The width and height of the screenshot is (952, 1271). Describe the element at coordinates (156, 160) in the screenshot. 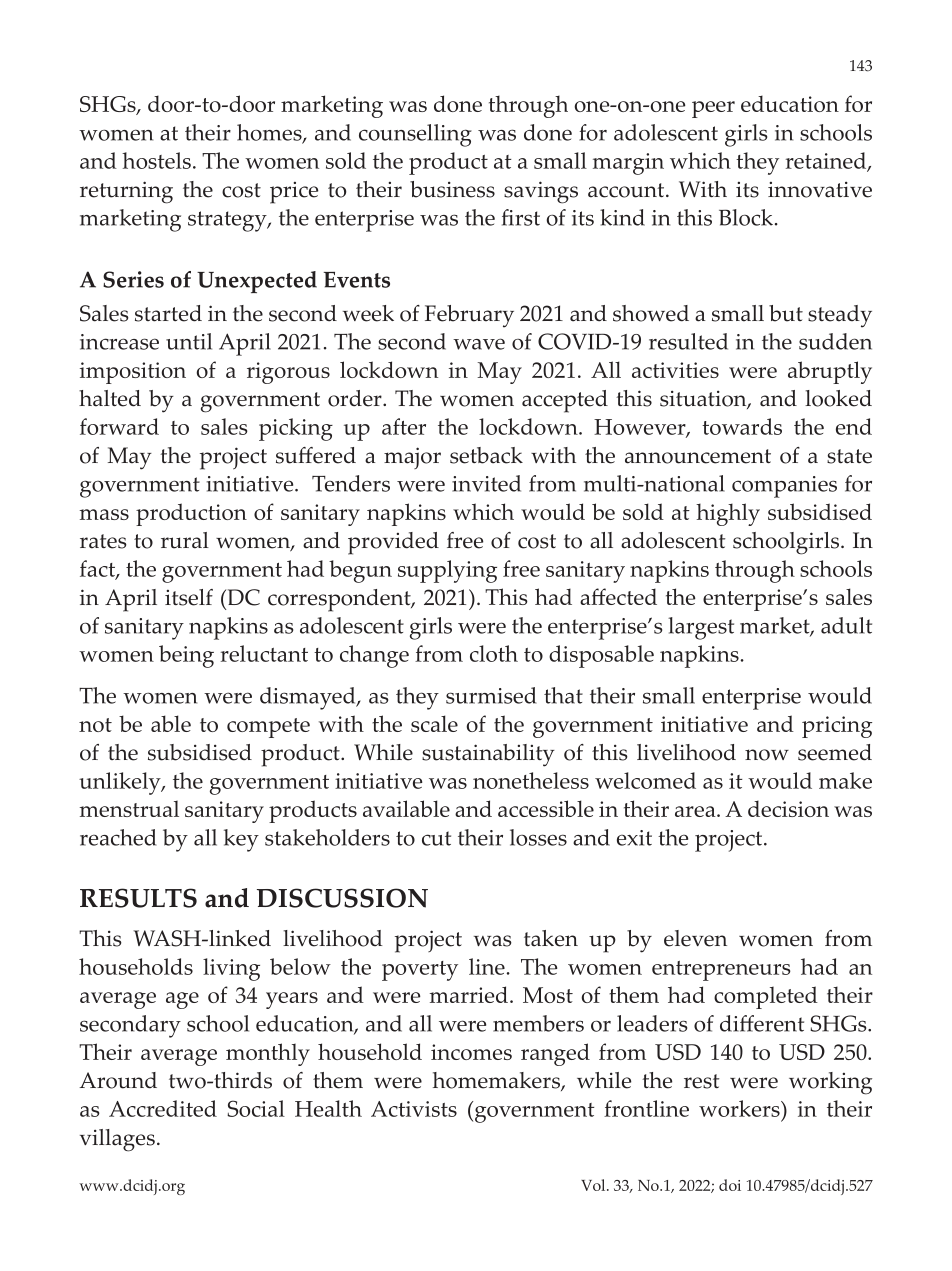

I see `hostels` at that location.
